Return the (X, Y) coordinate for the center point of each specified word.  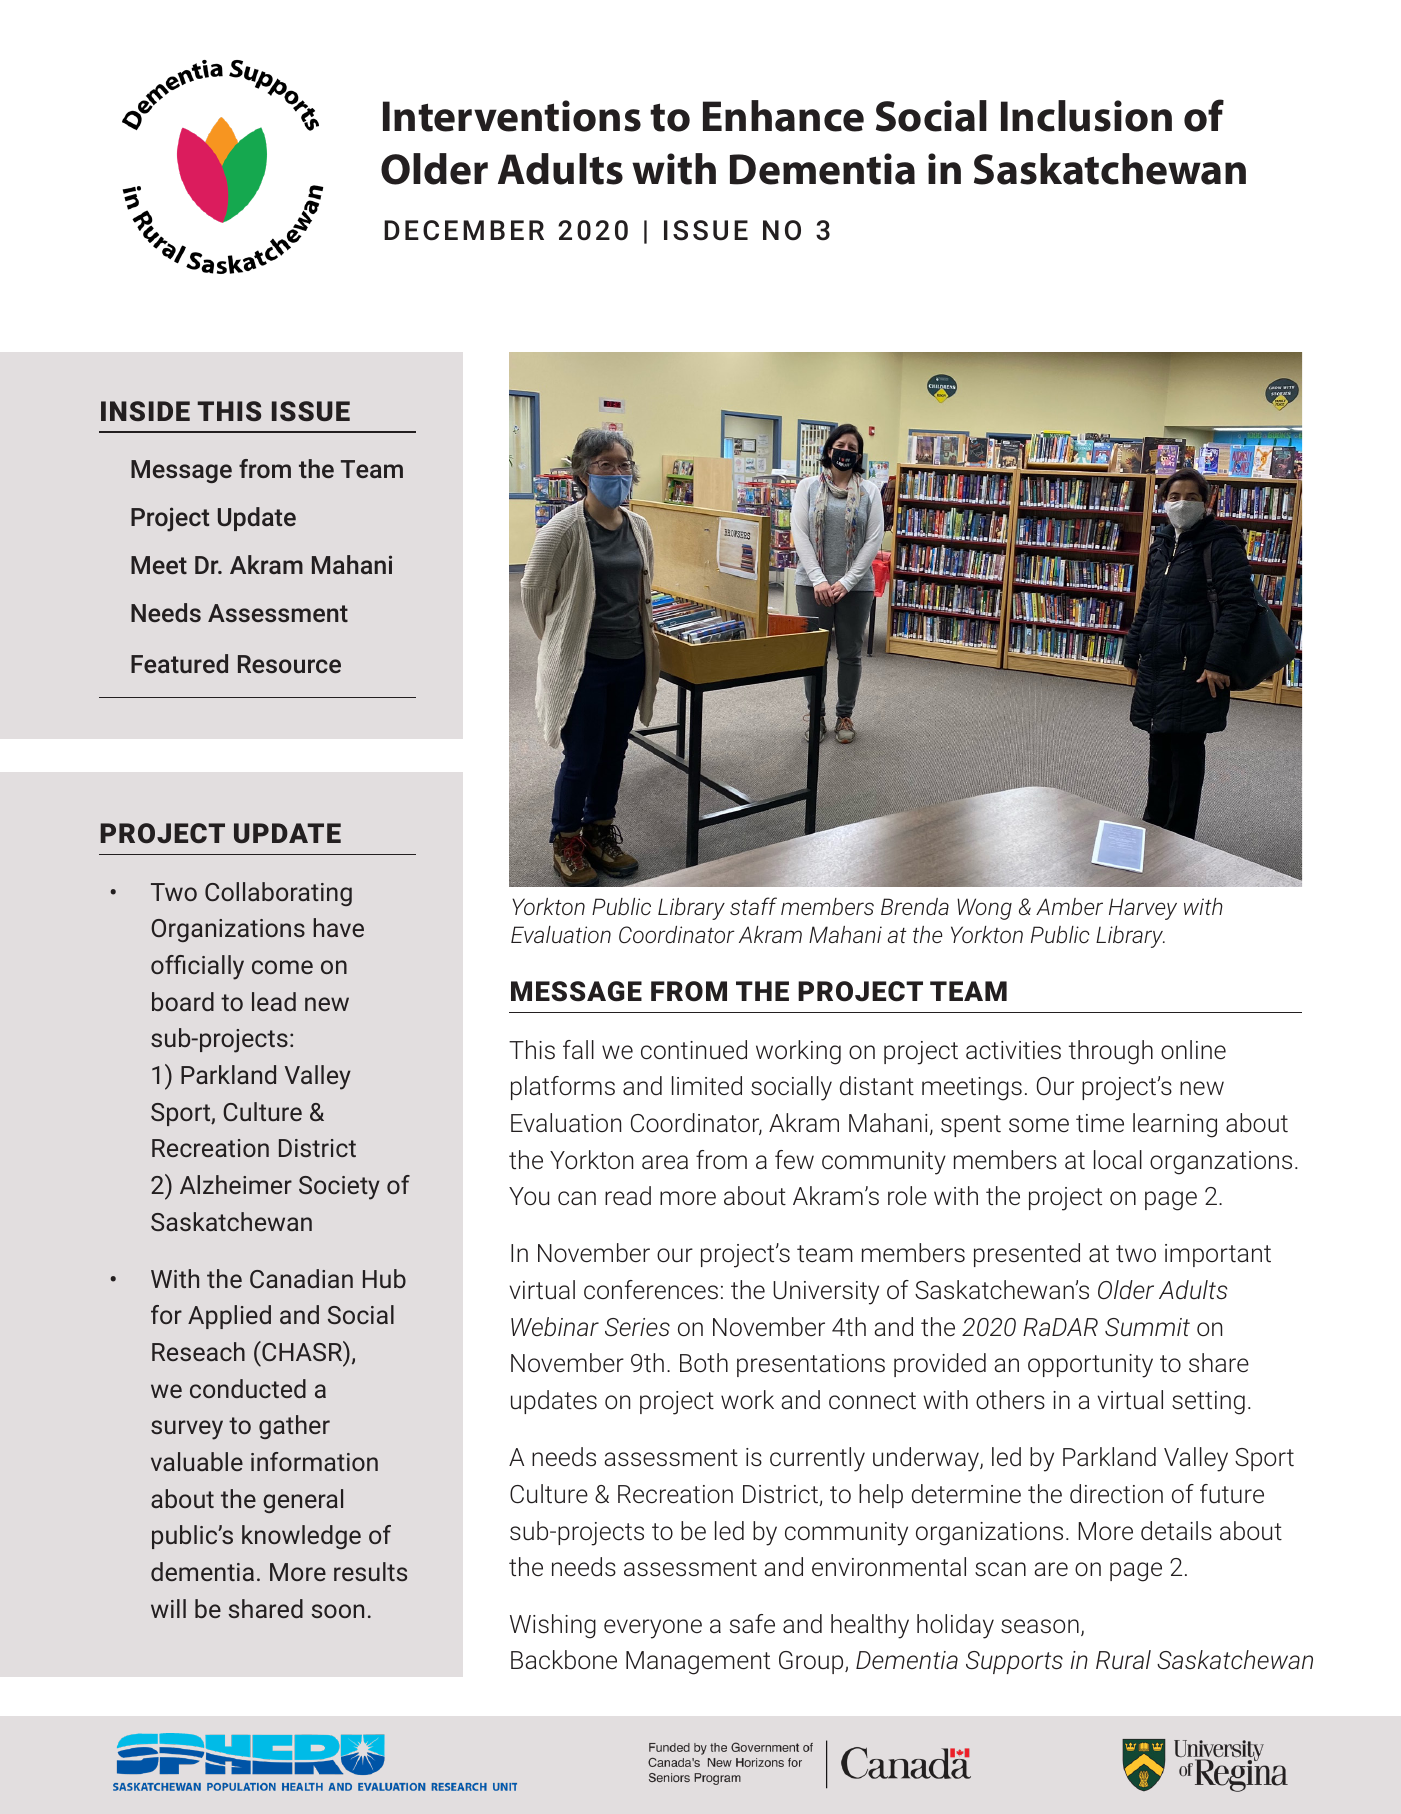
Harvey (1143, 909)
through (1111, 1052)
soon (338, 1611)
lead (274, 1001)
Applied (229, 1317)
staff (753, 906)
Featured (179, 663)
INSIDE (145, 411)
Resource (289, 664)
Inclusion (1086, 116)
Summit (1147, 1327)
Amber (1069, 906)
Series (637, 1327)
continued (694, 1050)
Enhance (783, 116)
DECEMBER (464, 230)
